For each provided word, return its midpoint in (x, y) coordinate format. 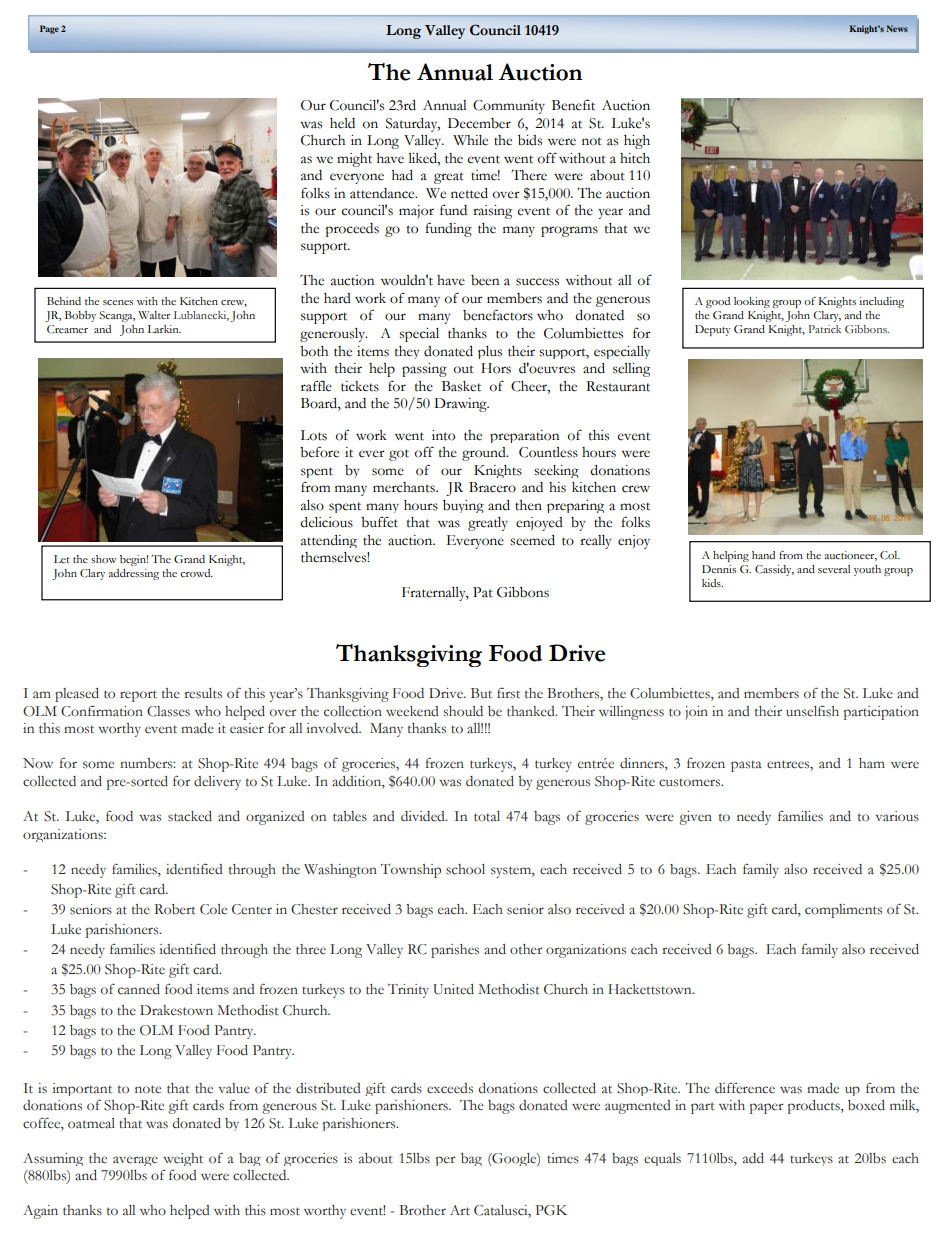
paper (766, 1108)
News (897, 28)
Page (49, 29)
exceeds (450, 1088)
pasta (746, 766)
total (487, 816)
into (443, 435)
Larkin (164, 329)
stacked (190, 816)
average (135, 1161)
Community (509, 107)
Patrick (824, 329)
